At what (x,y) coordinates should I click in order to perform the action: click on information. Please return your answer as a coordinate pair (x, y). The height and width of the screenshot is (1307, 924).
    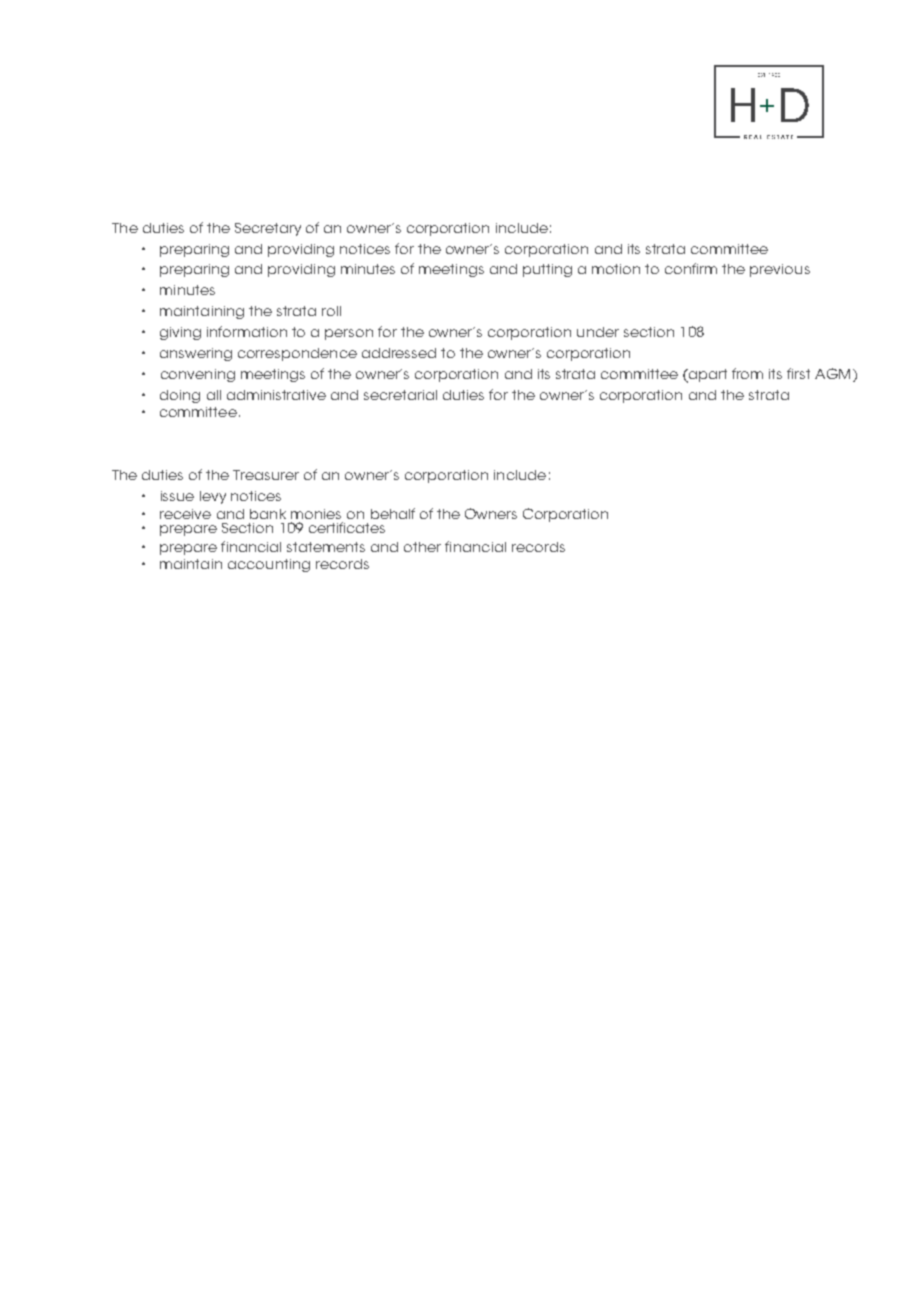
    Looking at the image, I should click on (247, 331).
